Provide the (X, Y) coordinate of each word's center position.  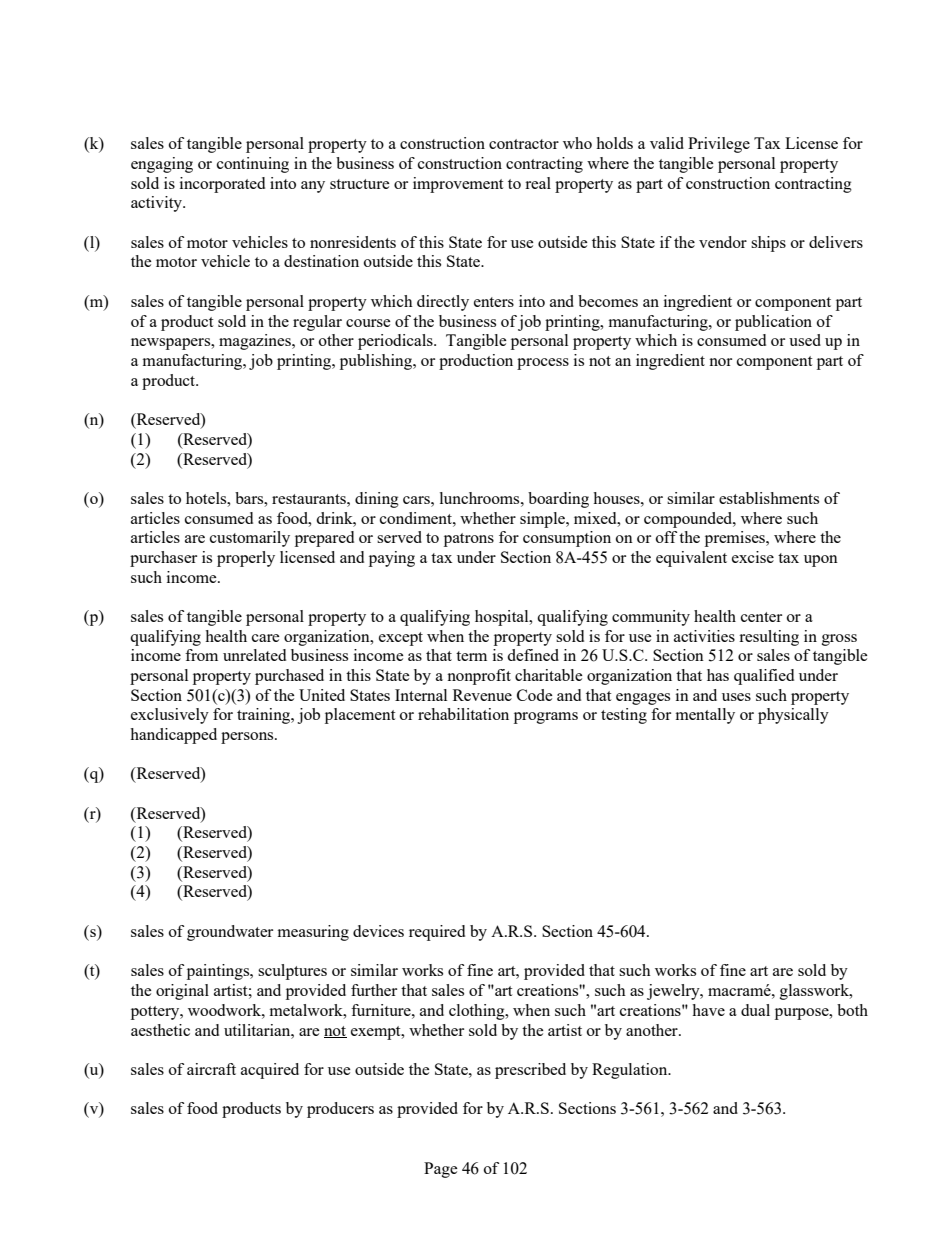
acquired (270, 1071)
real (538, 183)
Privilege (719, 145)
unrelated (254, 655)
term (471, 656)
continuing (253, 165)
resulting (769, 638)
